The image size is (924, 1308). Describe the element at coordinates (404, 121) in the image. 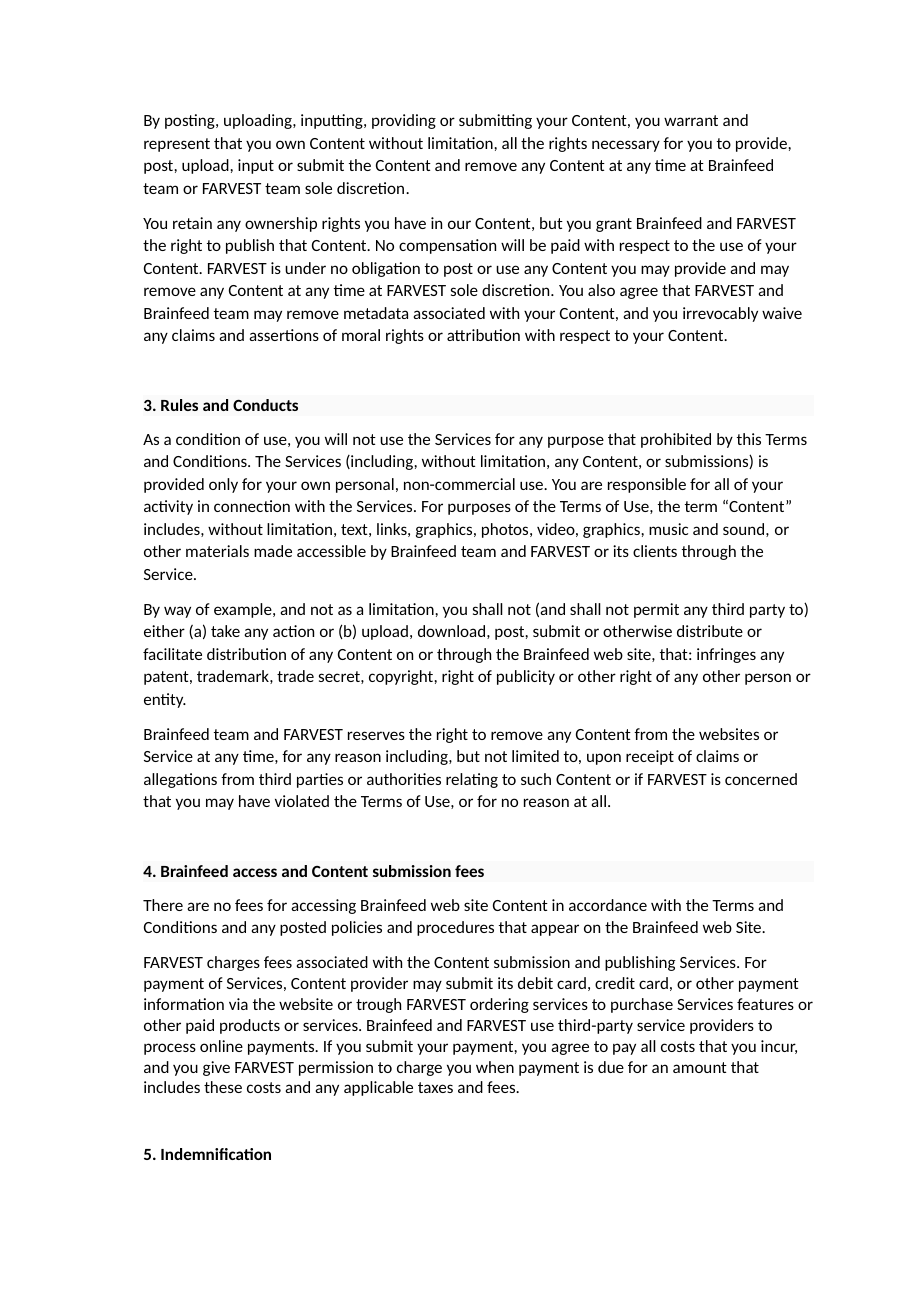

I see `providing` at that location.
